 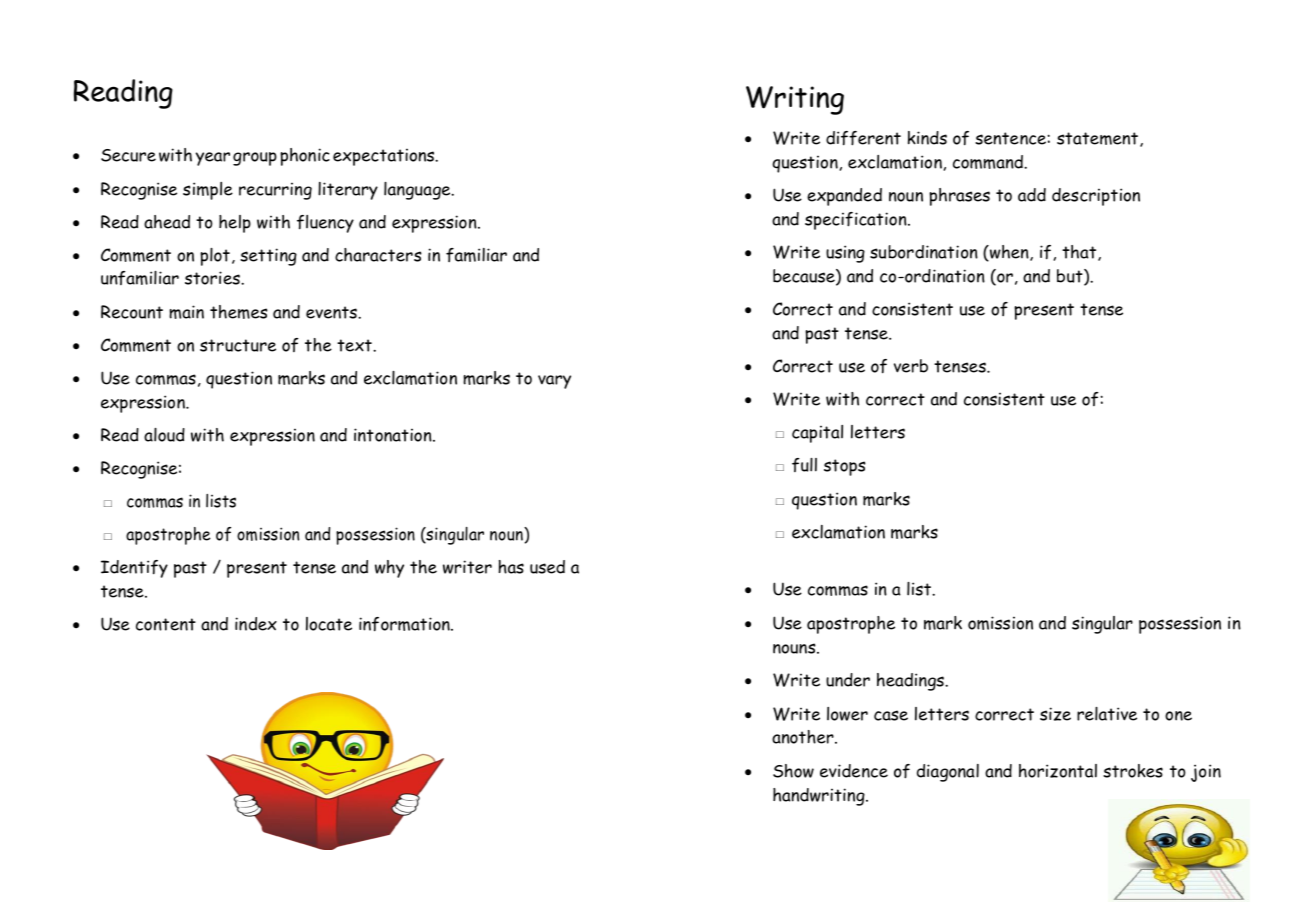 I want to click on stops, so click(x=845, y=467).
